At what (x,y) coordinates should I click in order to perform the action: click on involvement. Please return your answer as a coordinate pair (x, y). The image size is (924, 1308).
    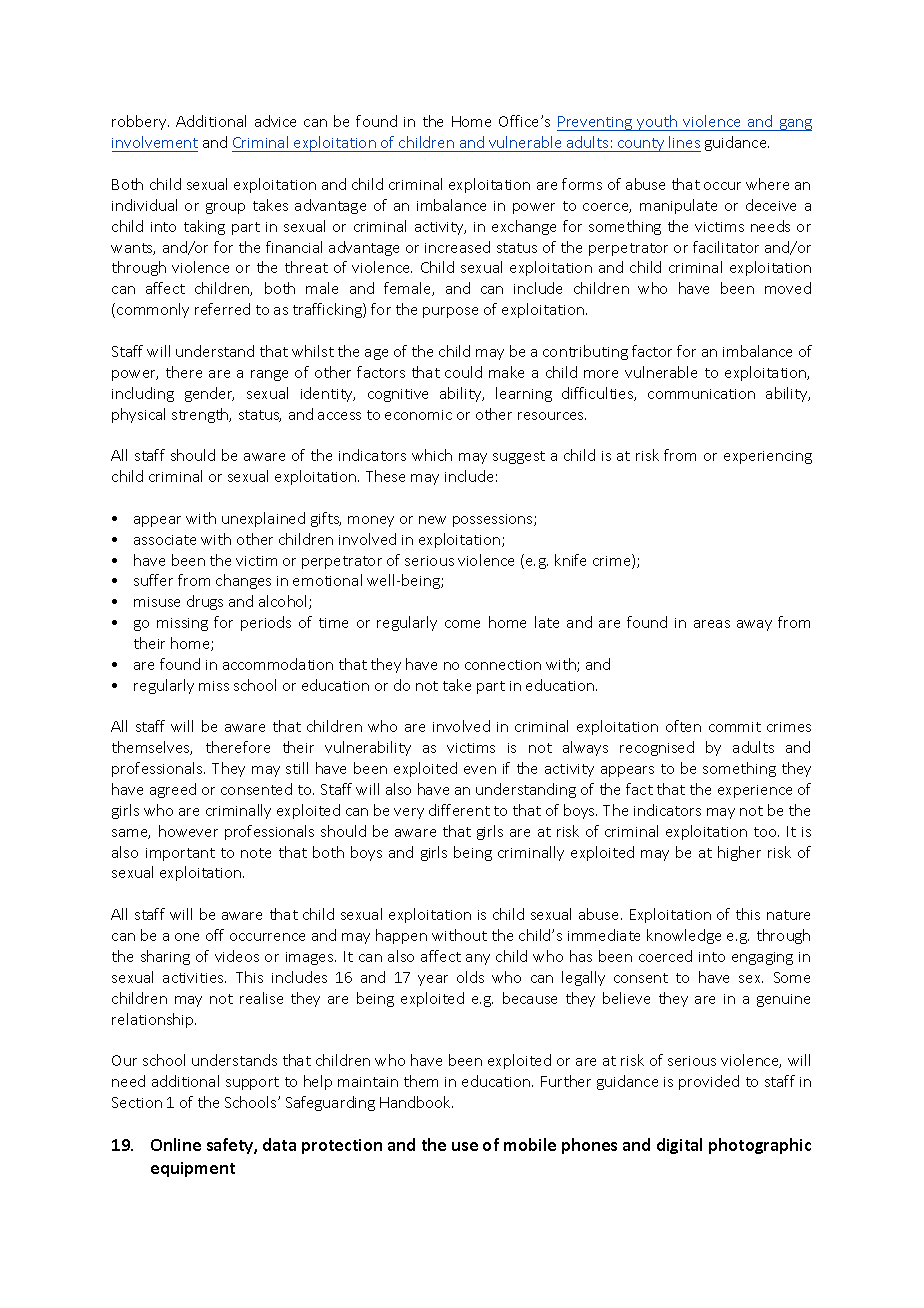
    Looking at the image, I should click on (155, 142).
